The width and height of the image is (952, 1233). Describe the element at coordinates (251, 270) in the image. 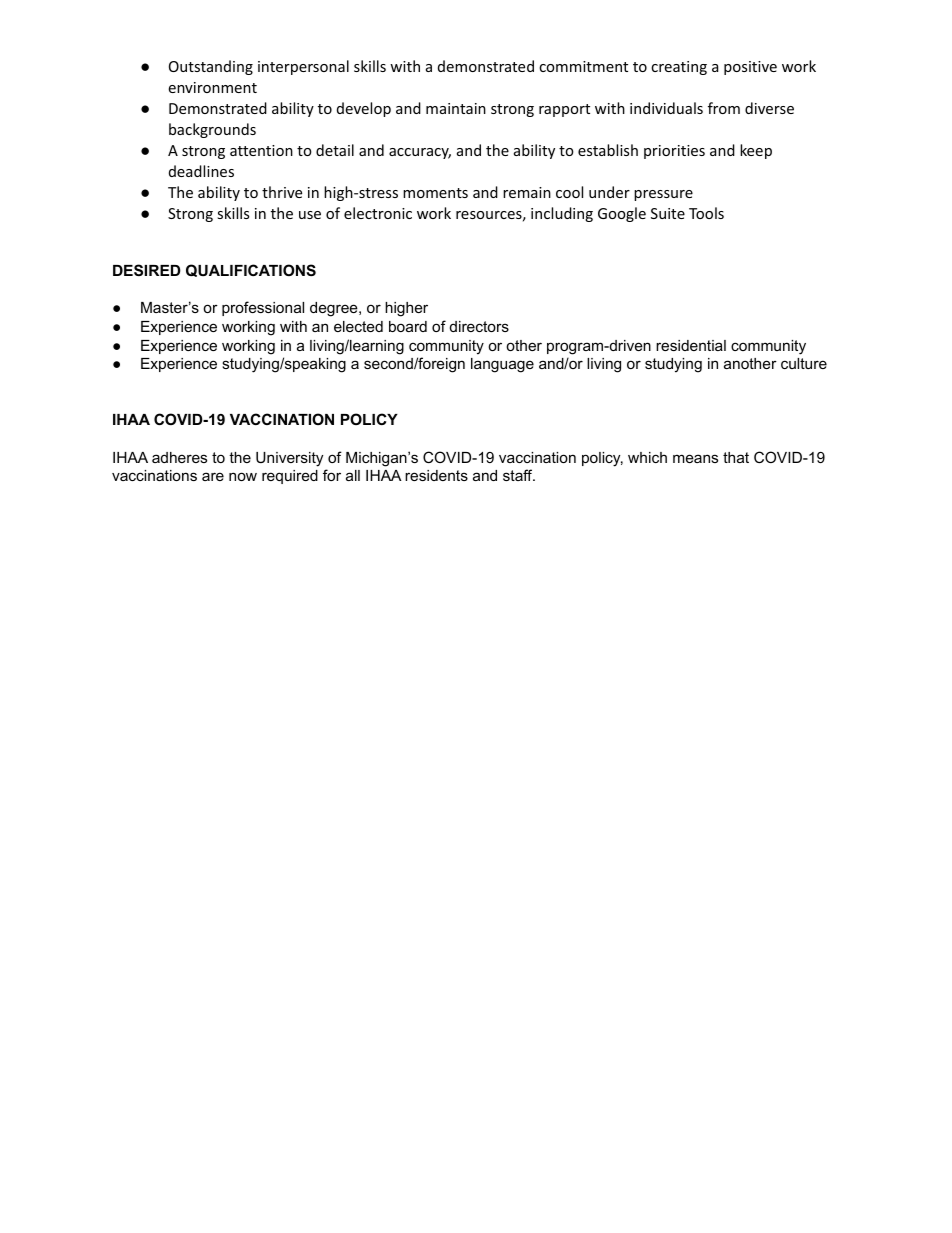

I see `QUALIFICATIONS` at that location.
